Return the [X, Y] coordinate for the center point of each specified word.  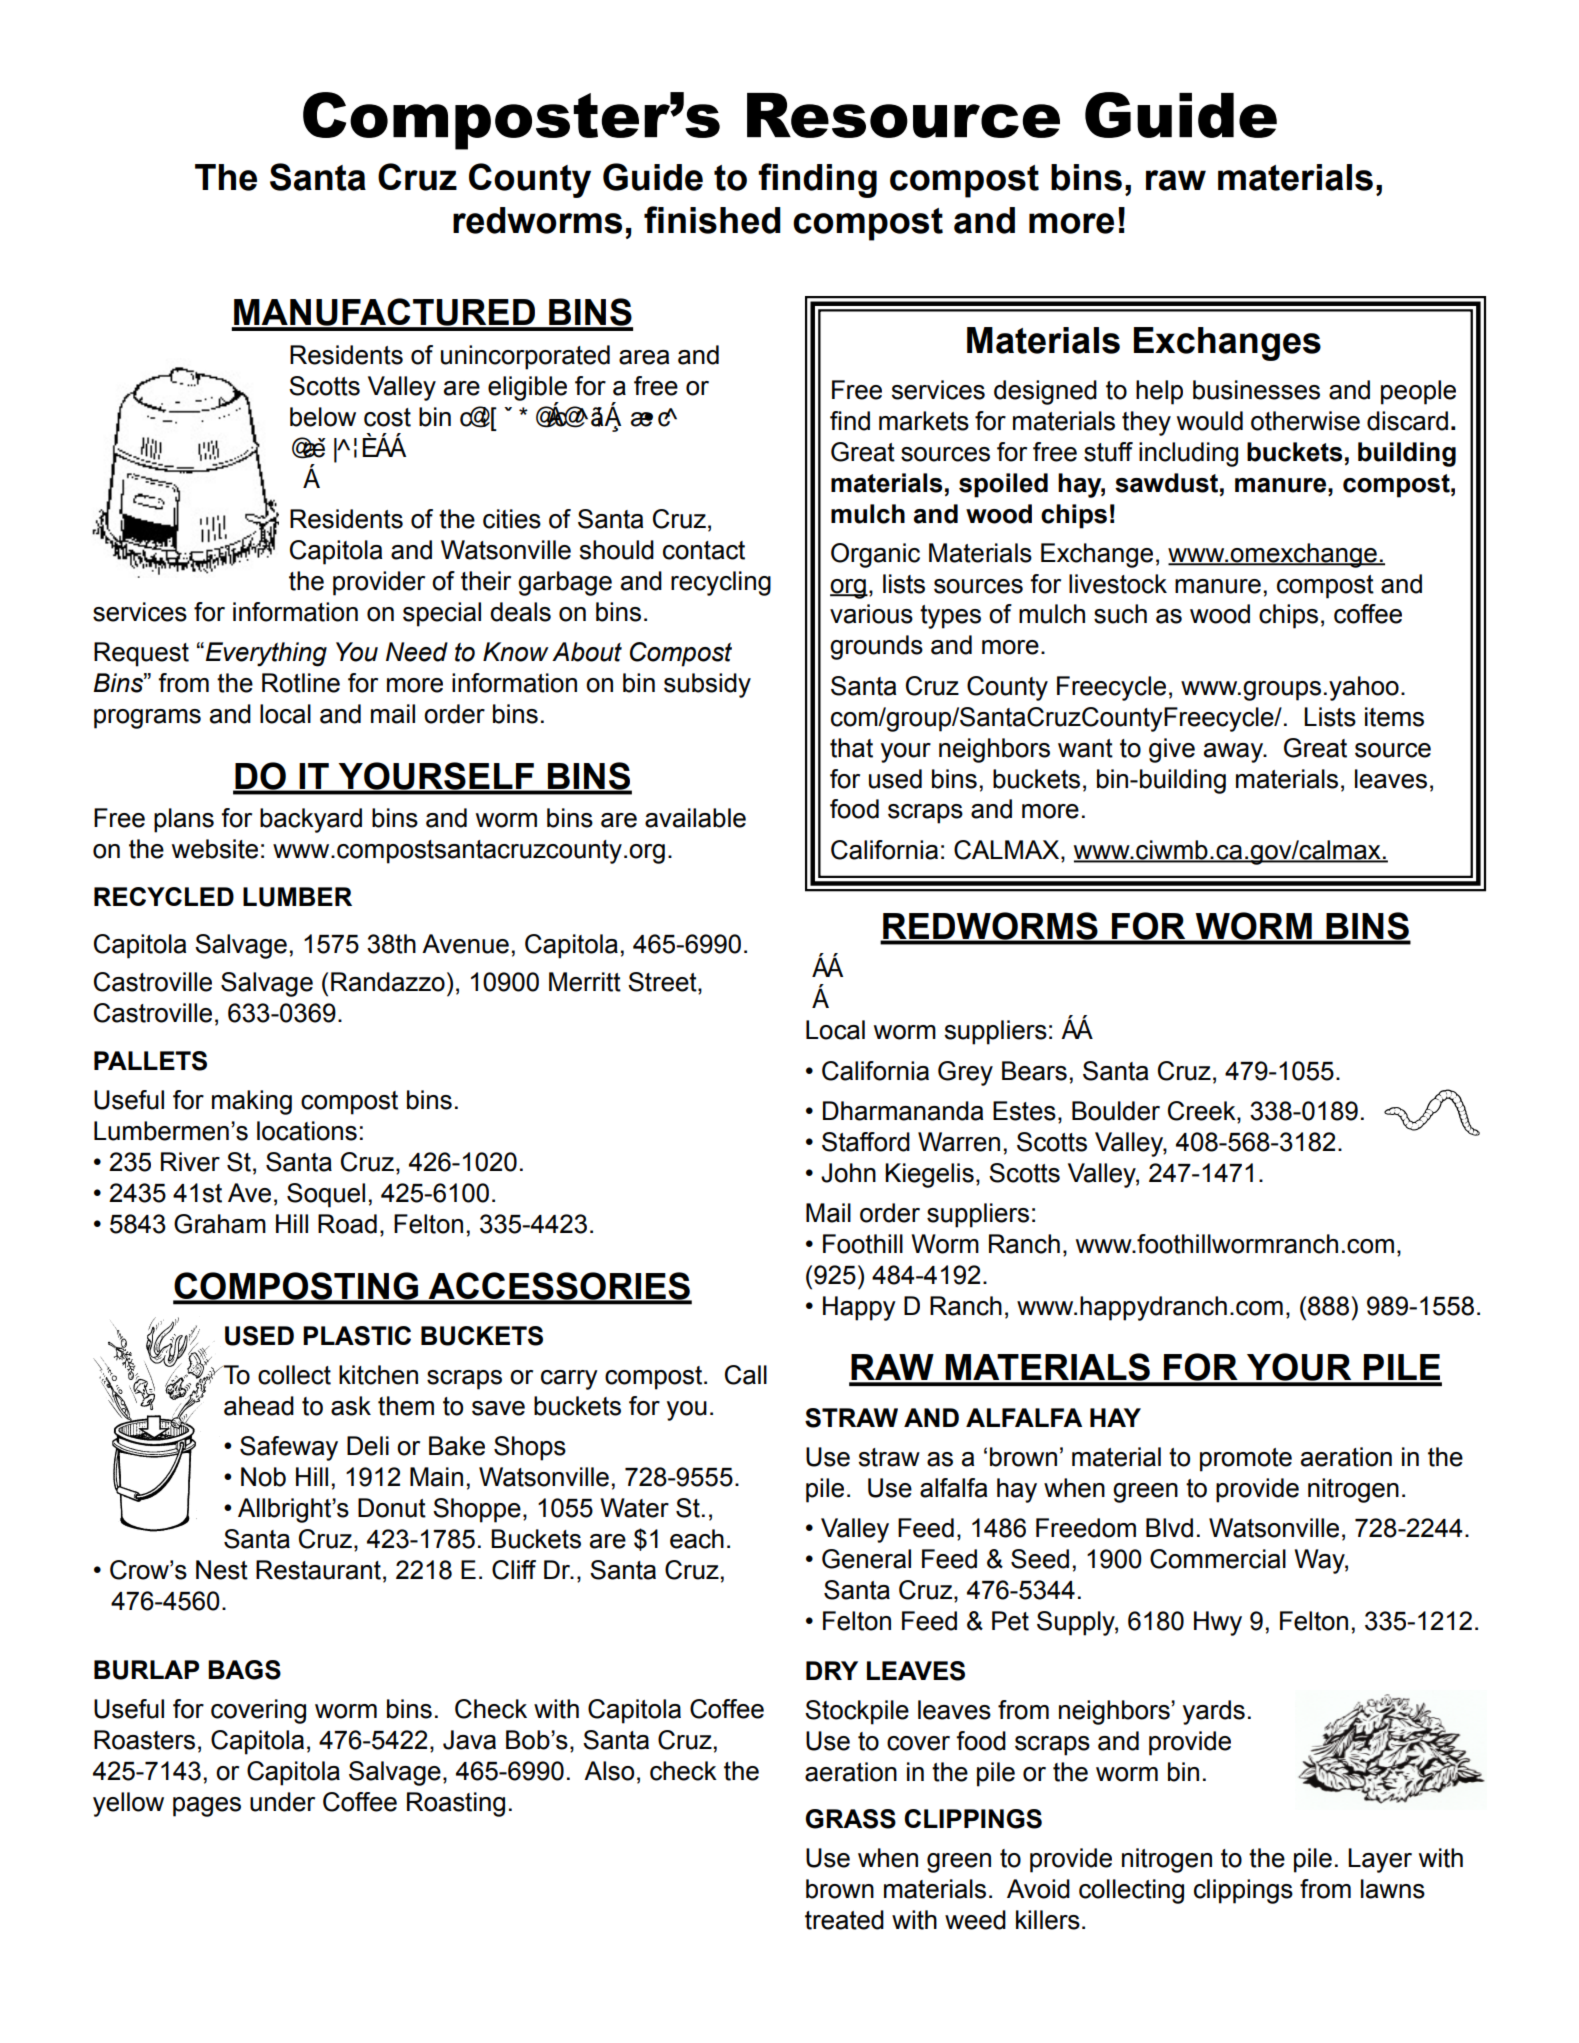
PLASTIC [357, 1336]
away [1234, 753]
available [695, 818]
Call [746, 1375]
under [282, 1802]
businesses [1256, 390]
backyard [311, 820]
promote [1246, 1460]
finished [712, 220]
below [323, 417]
